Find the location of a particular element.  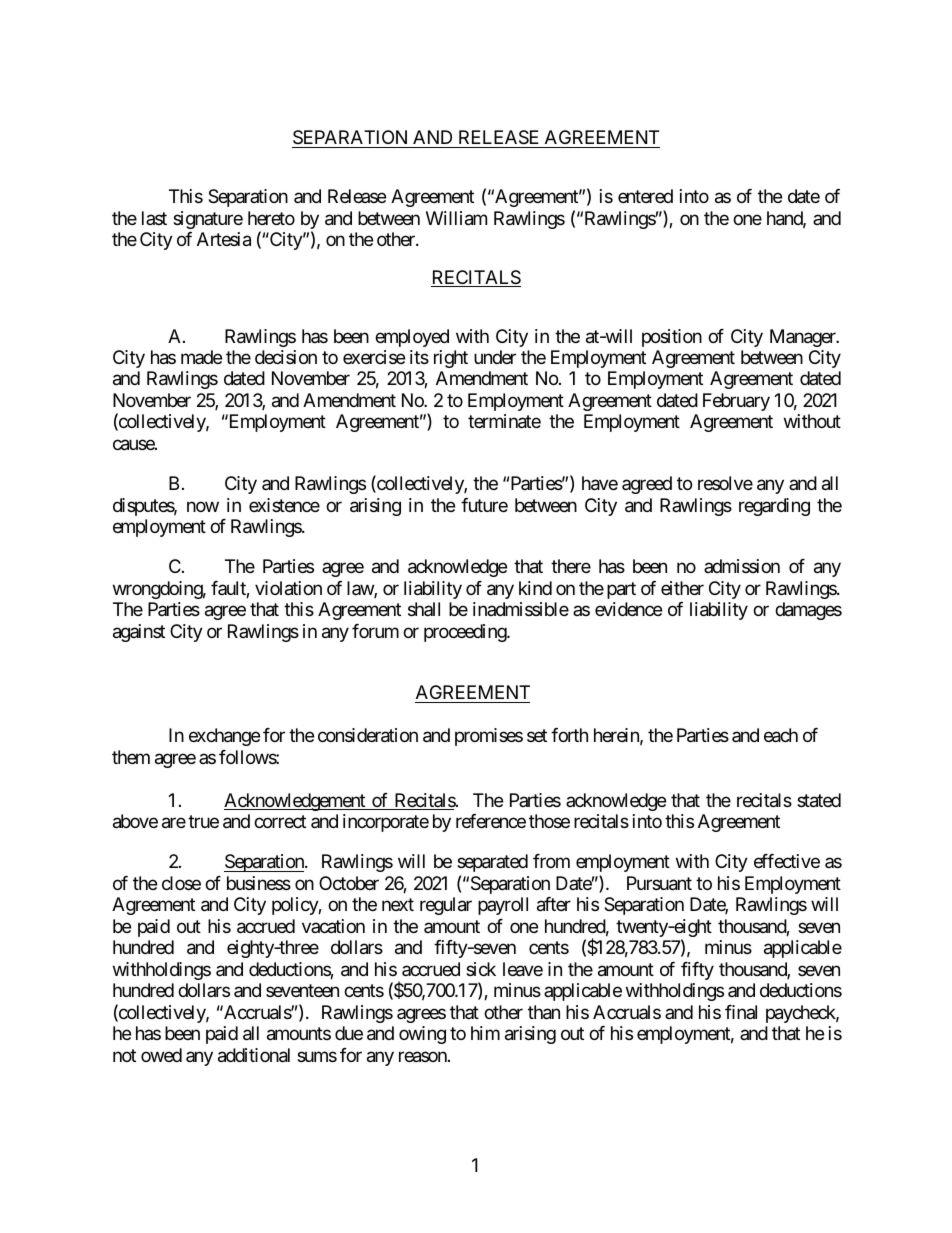

damages is located at coordinates (808, 611).
